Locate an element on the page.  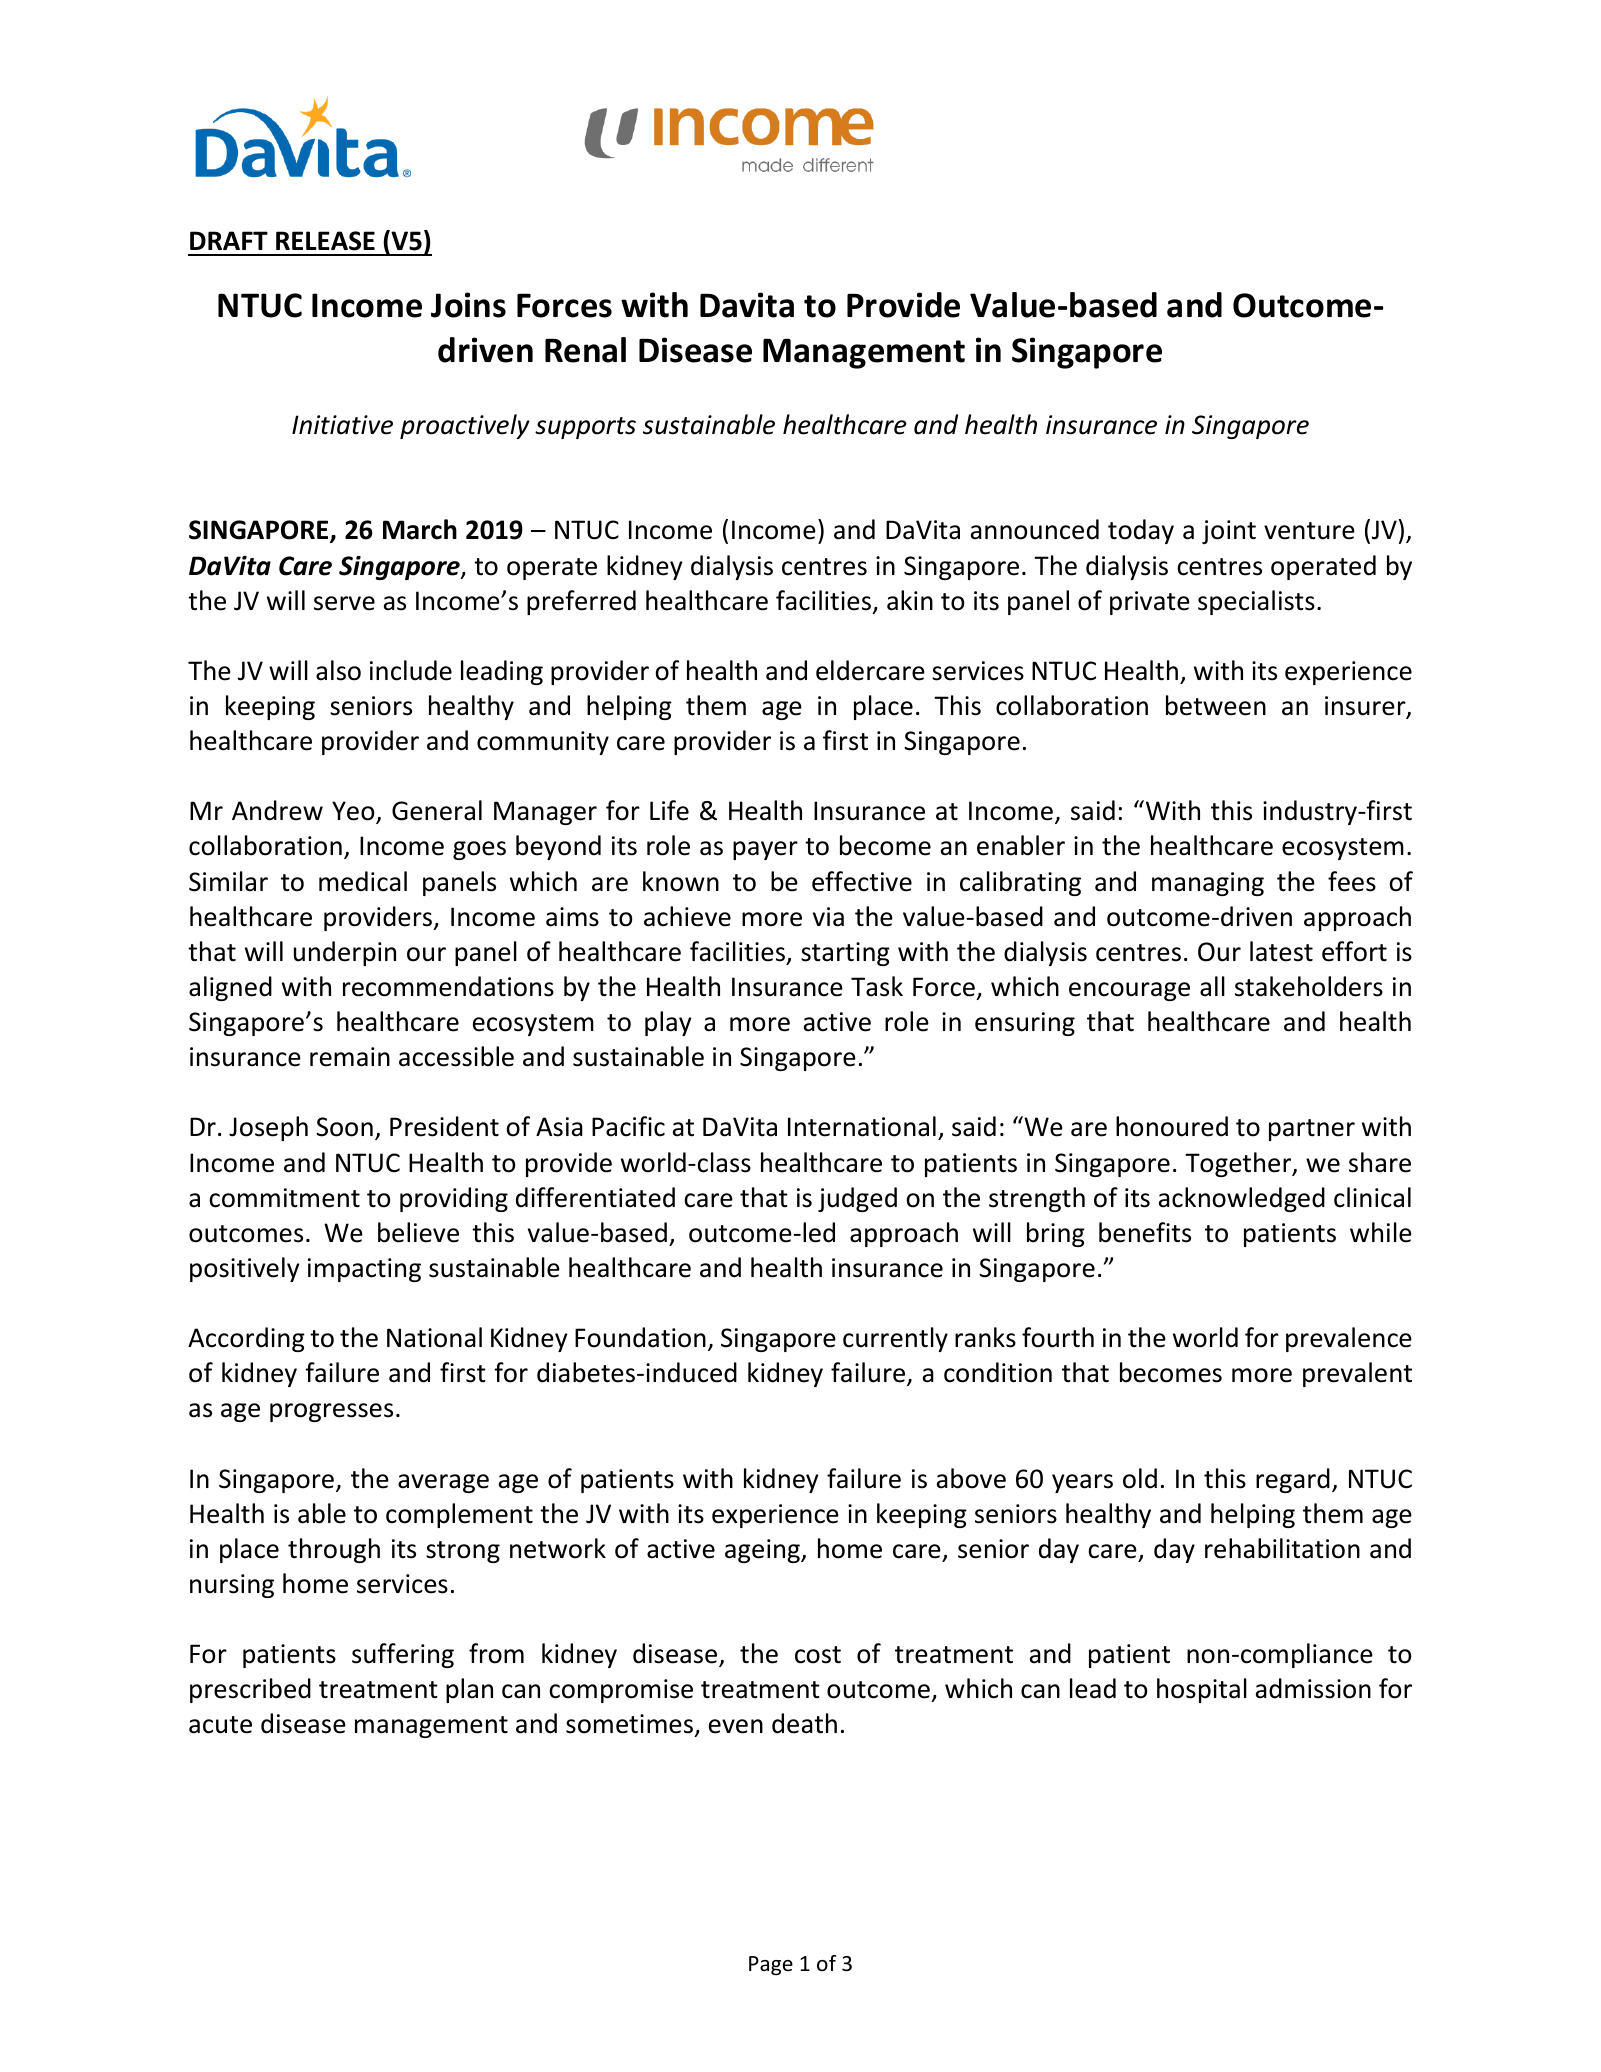
akin is located at coordinates (910, 600).
